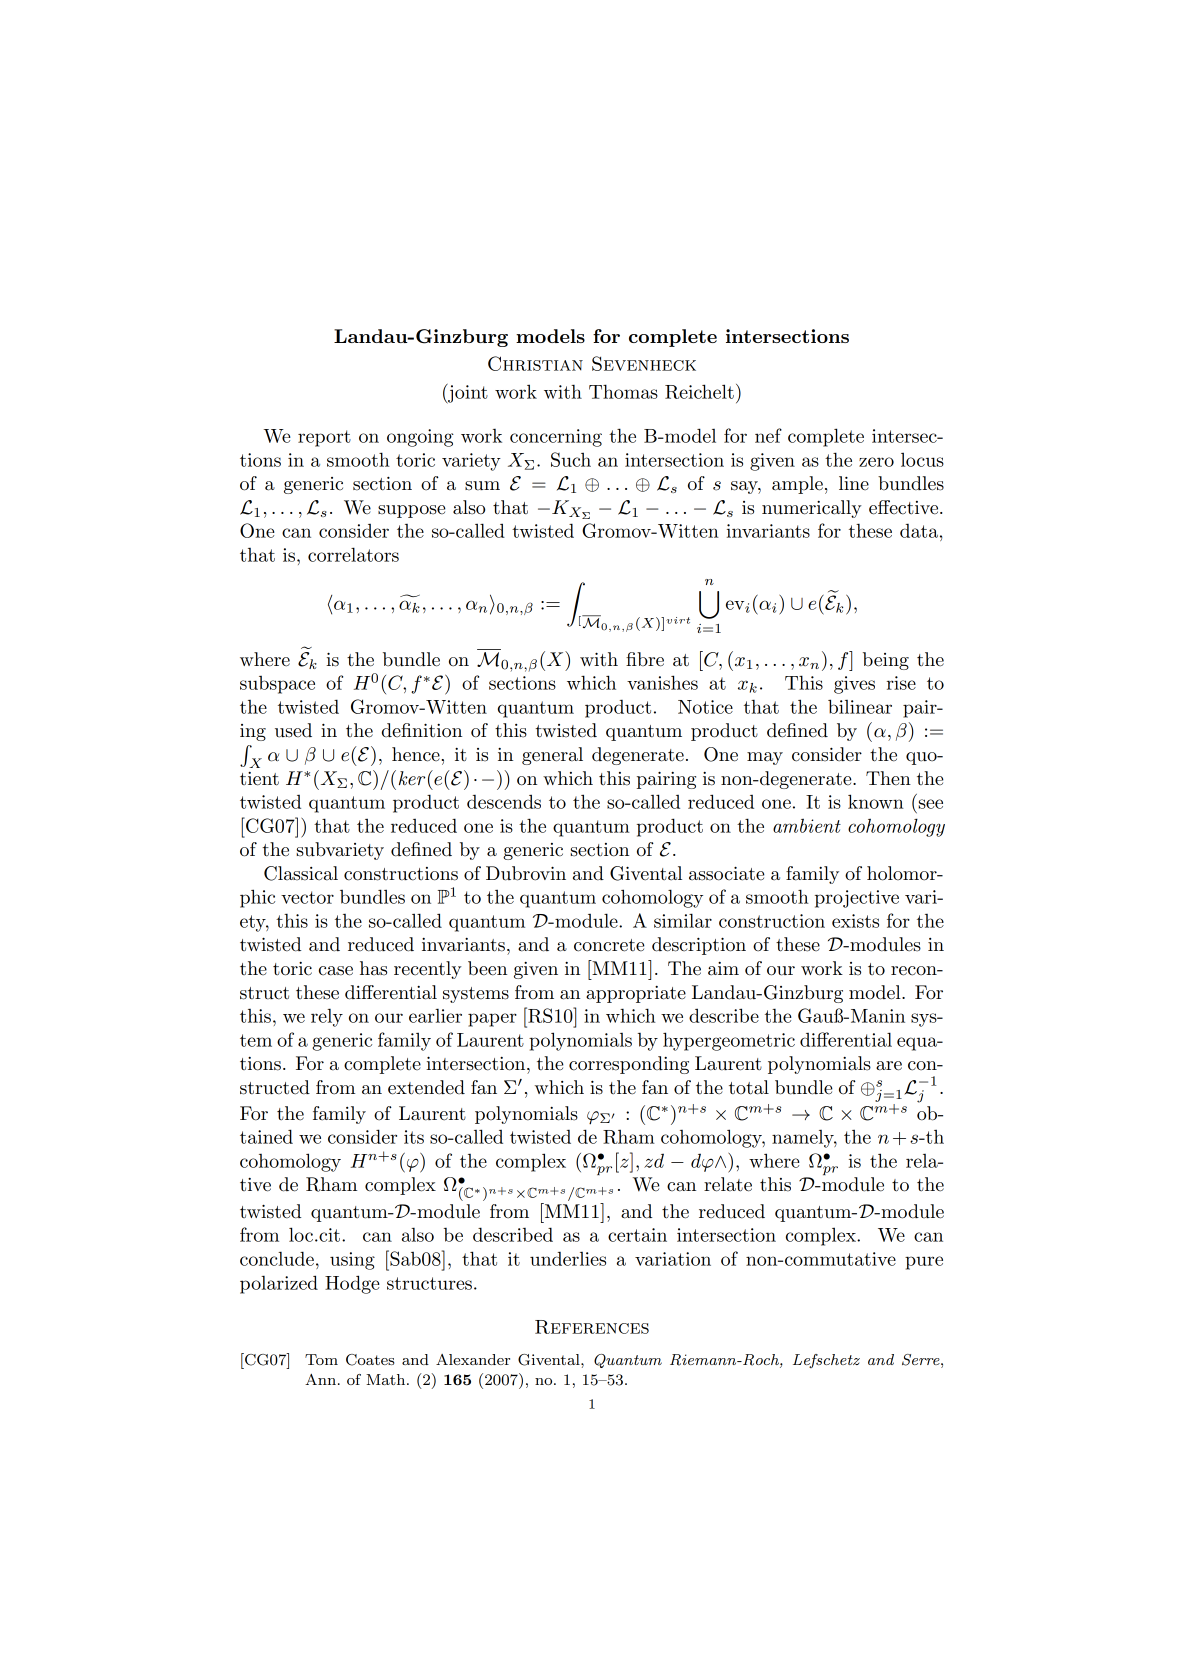 Image resolution: width=1184 pixels, height=1674 pixels. What do you see at coordinates (924, 1263) in the screenshot?
I see `pure` at bounding box center [924, 1263].
